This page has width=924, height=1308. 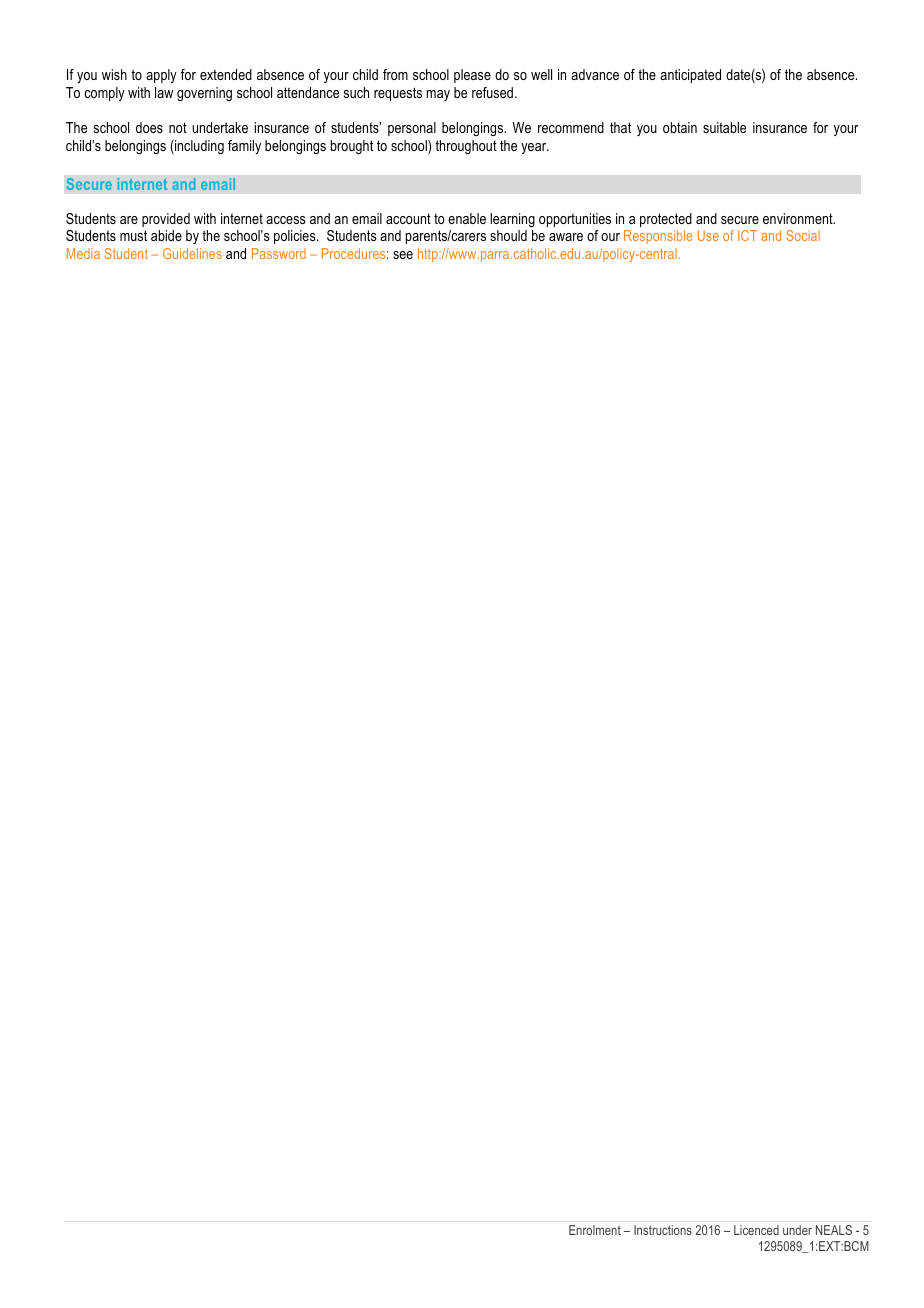 I want to click on Guidelines, so click(x=192, y=253).
